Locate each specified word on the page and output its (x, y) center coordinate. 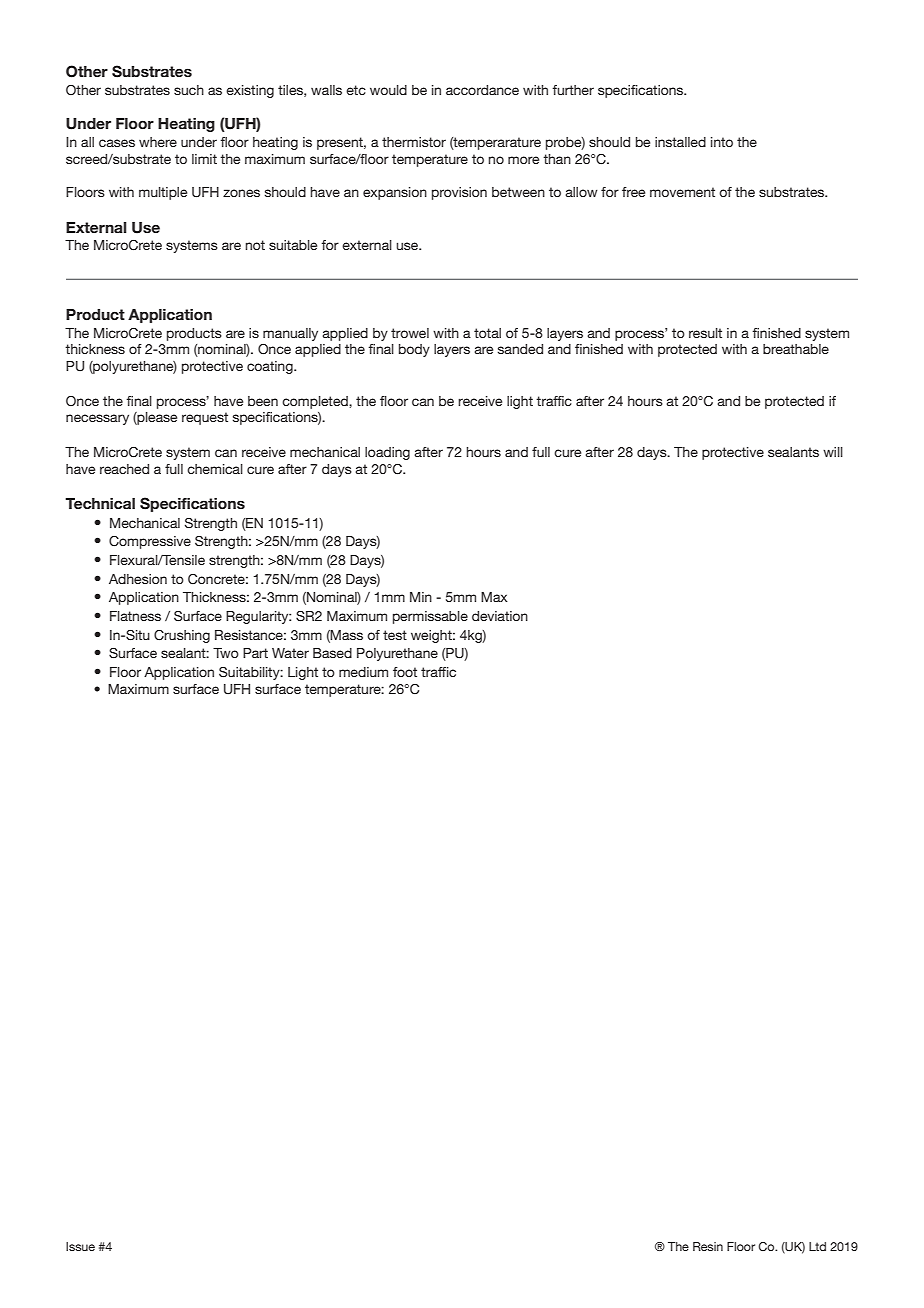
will (833, 452)
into (722, 142)
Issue (80, 1246)
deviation (500, 616)
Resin (708, 1246)
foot (405, 672)
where (158, 142)
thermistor (414, 142)
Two (226, 653)
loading (387, 453)
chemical (215, 469)
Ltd (817, 1246)
